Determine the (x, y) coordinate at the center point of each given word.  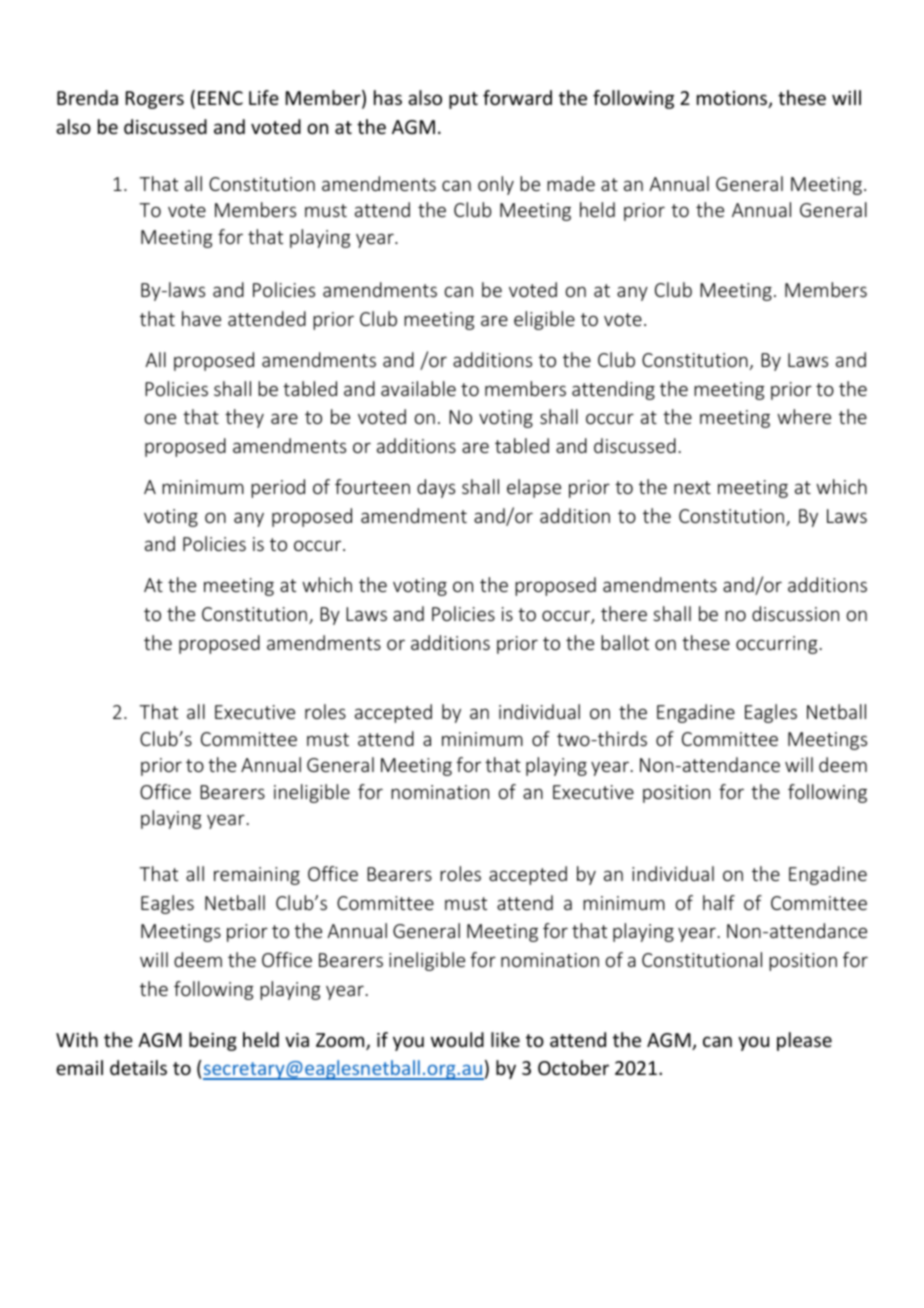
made (571, 183)
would (457, 1039)
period (278, 488)
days (436, 488)
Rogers (155, 100)
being (213, 1041)
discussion (795, 613)
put (463, 100)
